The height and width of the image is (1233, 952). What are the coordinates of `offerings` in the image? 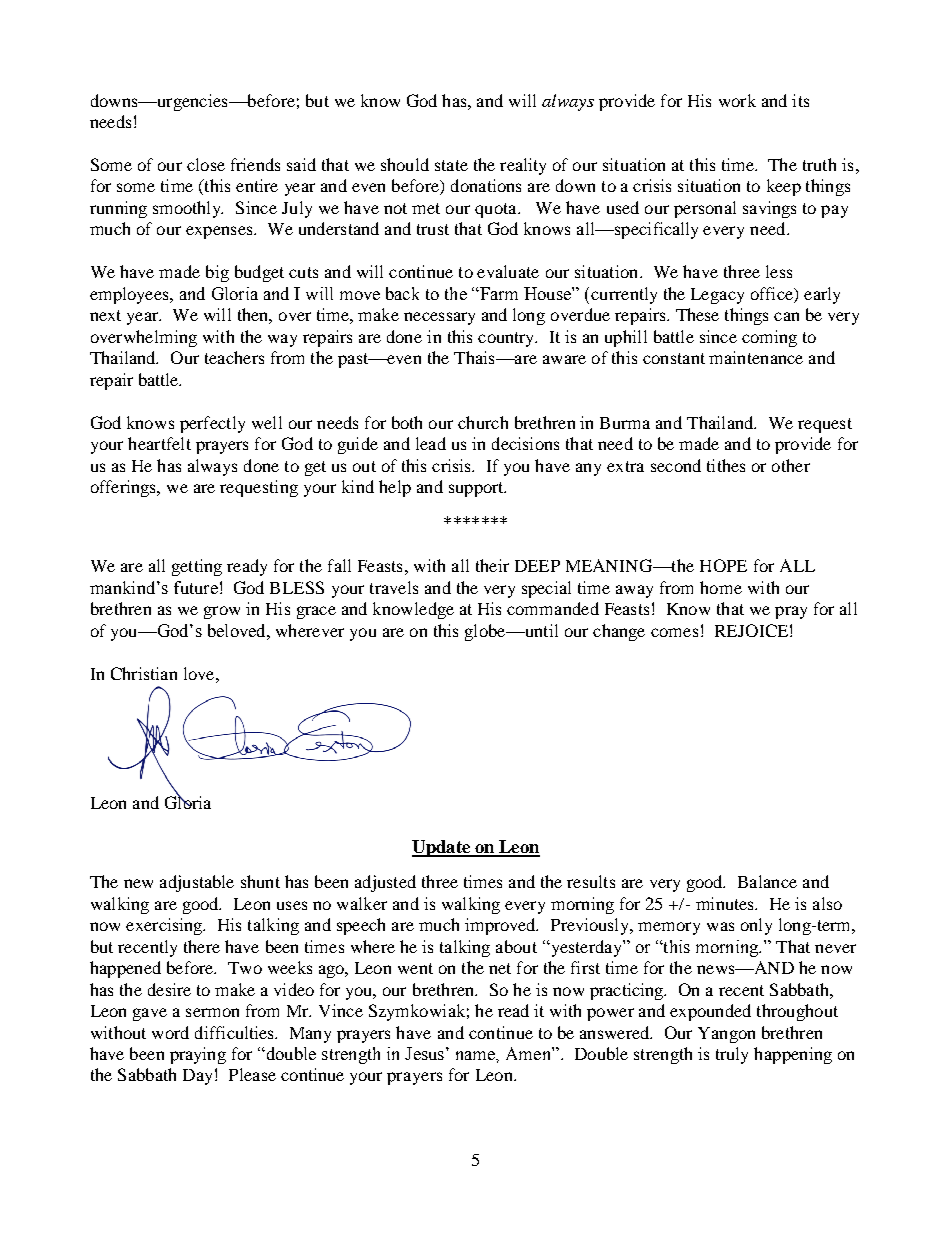 It's located at (125, 488).
